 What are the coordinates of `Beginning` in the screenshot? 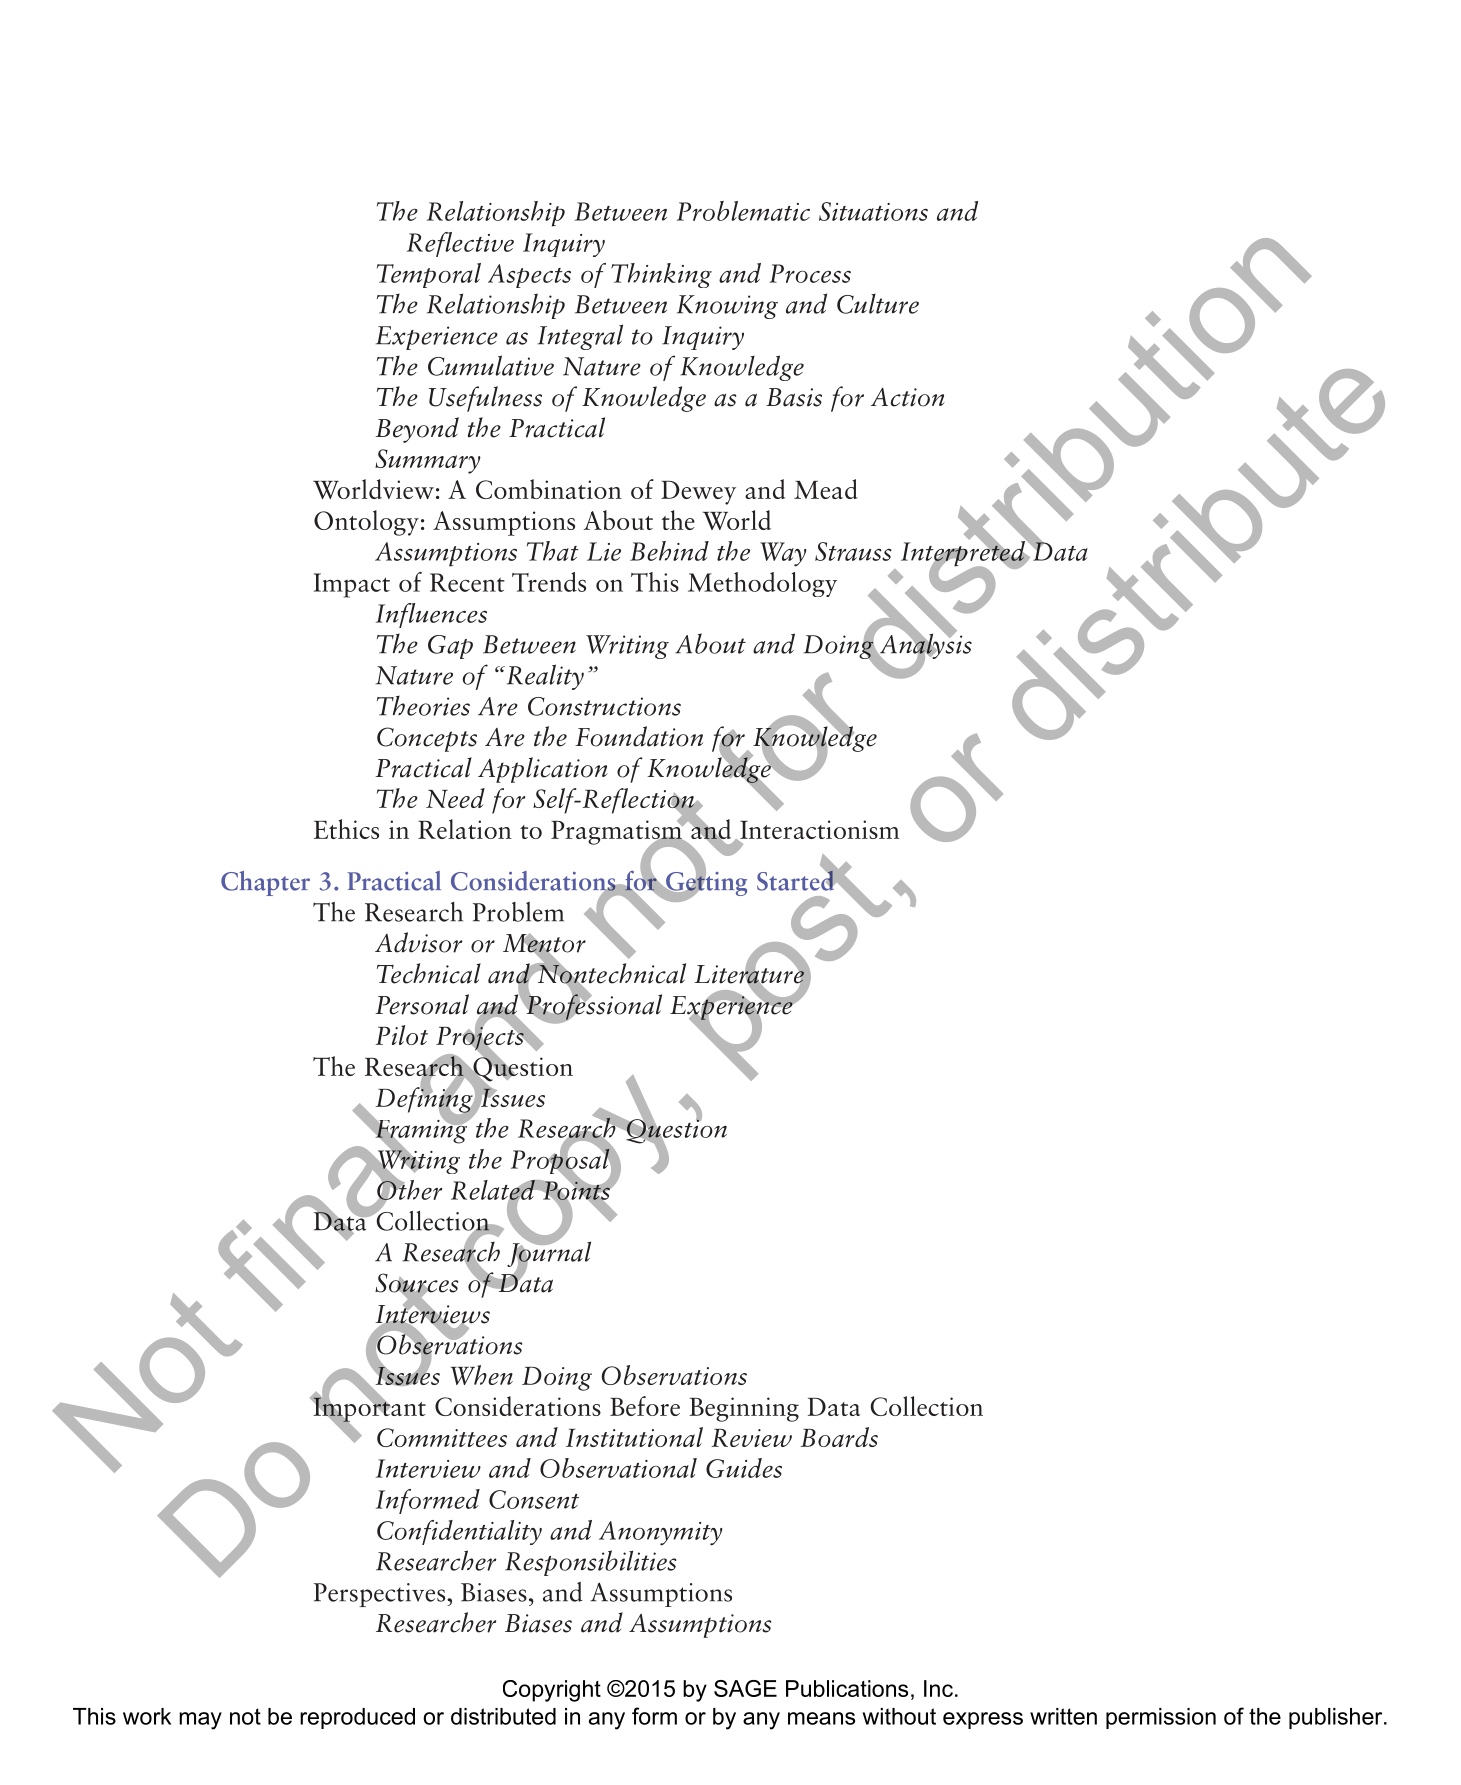 It's located at (744, 1409).
